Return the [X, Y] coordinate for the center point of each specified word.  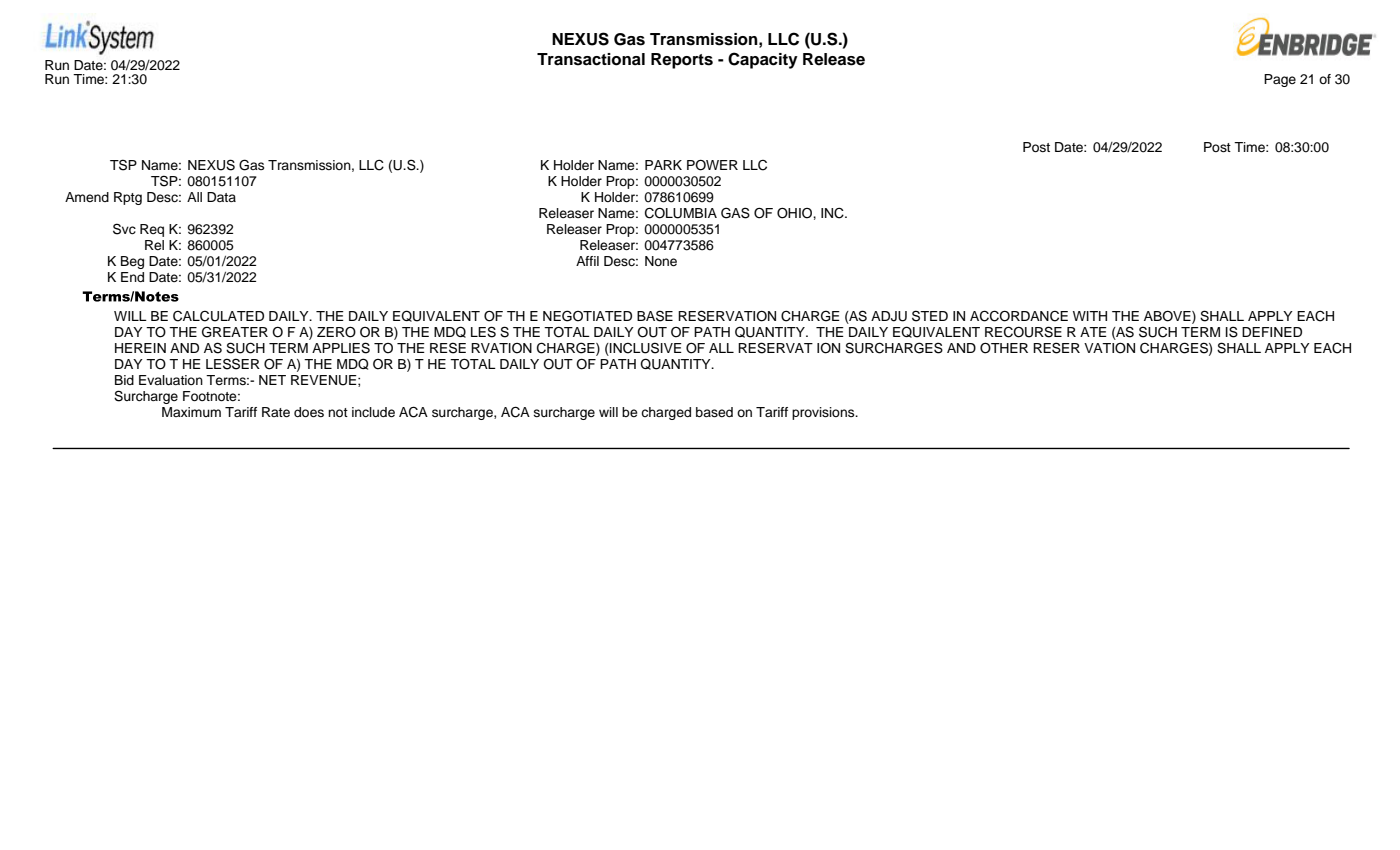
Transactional [591, 59]
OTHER [1004, 348]
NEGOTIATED [587, 316]
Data [221, 197]
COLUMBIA [681, 213]
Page [1280, 80]
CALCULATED [218, 316]
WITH [1090, 316]
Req [152, 230]
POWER [712, 165]
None [661, 261]
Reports [682, 61]
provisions [824, 413]
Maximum [191, 412]
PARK [663, 165]
